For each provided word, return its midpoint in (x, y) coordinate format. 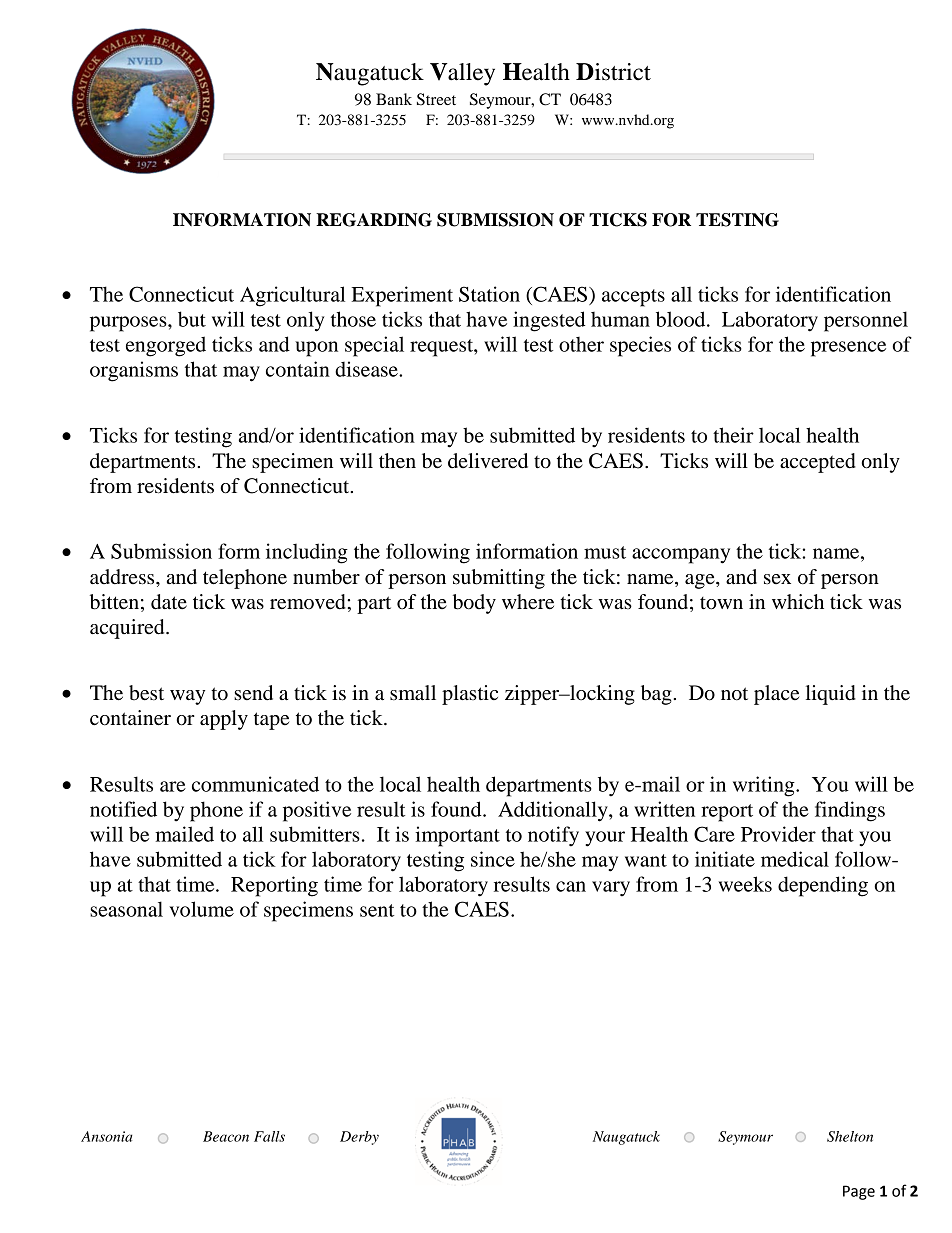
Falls (269, 1136)
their (733, 435)
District (613, 72)
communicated (255, 784)
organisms (134, 371)
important (457, 836)
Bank (394, 99)
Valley (462, 74)
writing (765, 786)
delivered (488, 461)
